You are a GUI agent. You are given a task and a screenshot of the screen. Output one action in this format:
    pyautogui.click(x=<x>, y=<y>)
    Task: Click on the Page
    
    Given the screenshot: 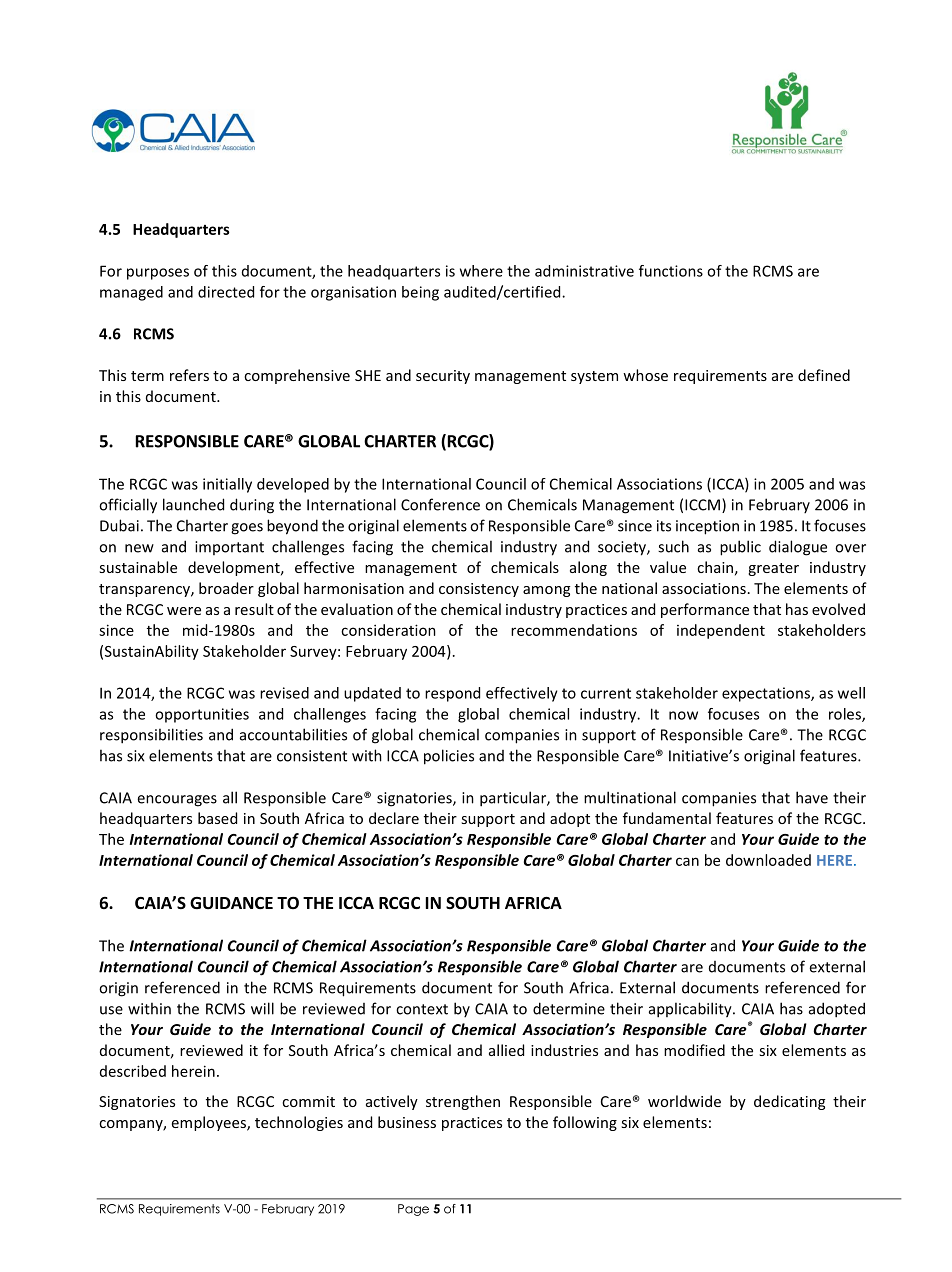 What is the action you would take?
    pyautogui.click(x=413, y=1210)
